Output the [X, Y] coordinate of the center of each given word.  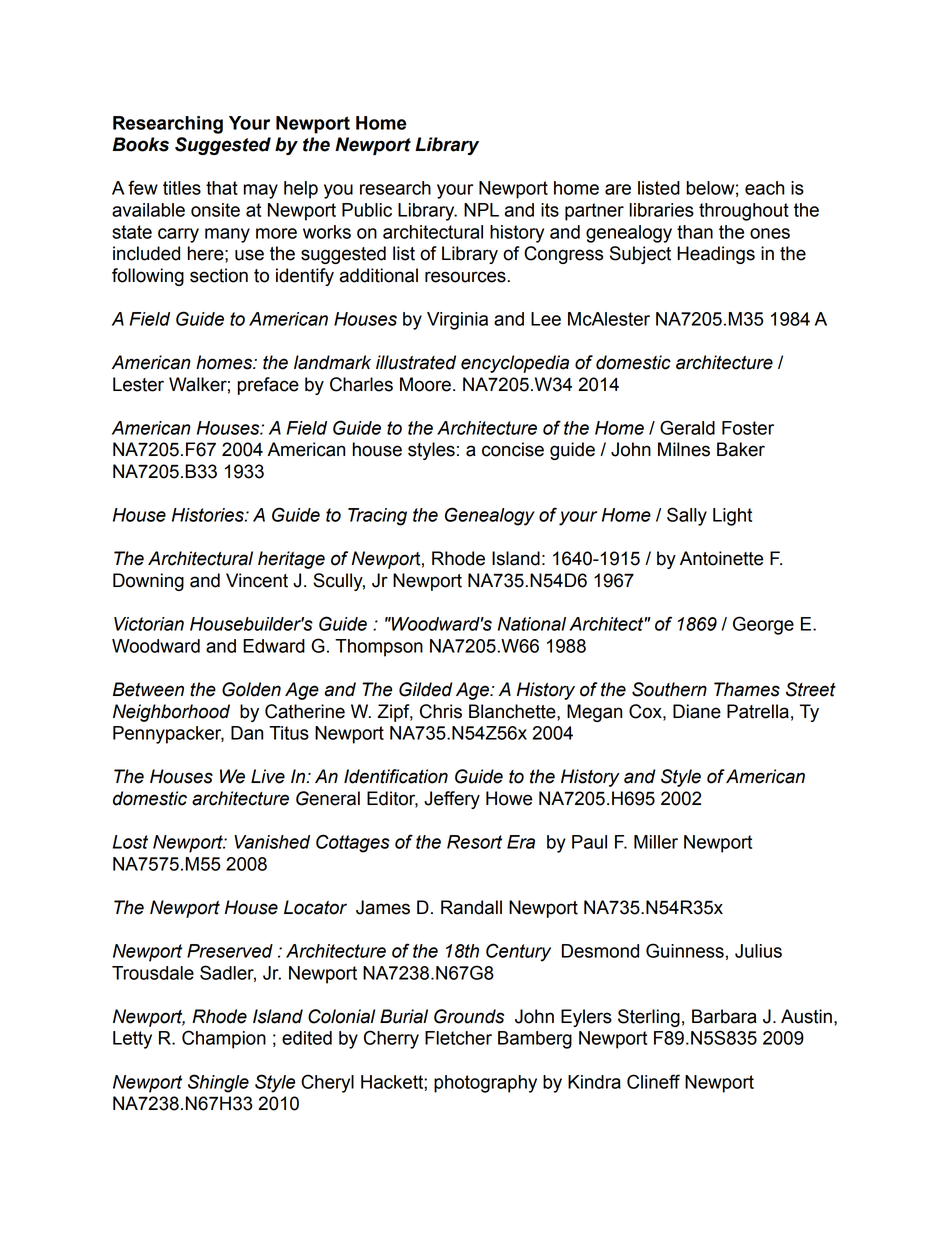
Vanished [272, 842]
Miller [656, 842]
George [763, 625]
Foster [748, 428]
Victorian [149, 624]
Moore [425, 384]
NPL [481, 210]
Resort [474, 842]
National [532, 624]
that [222, 188]
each [764, 188]
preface [268, 386]
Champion [224, 1039]
